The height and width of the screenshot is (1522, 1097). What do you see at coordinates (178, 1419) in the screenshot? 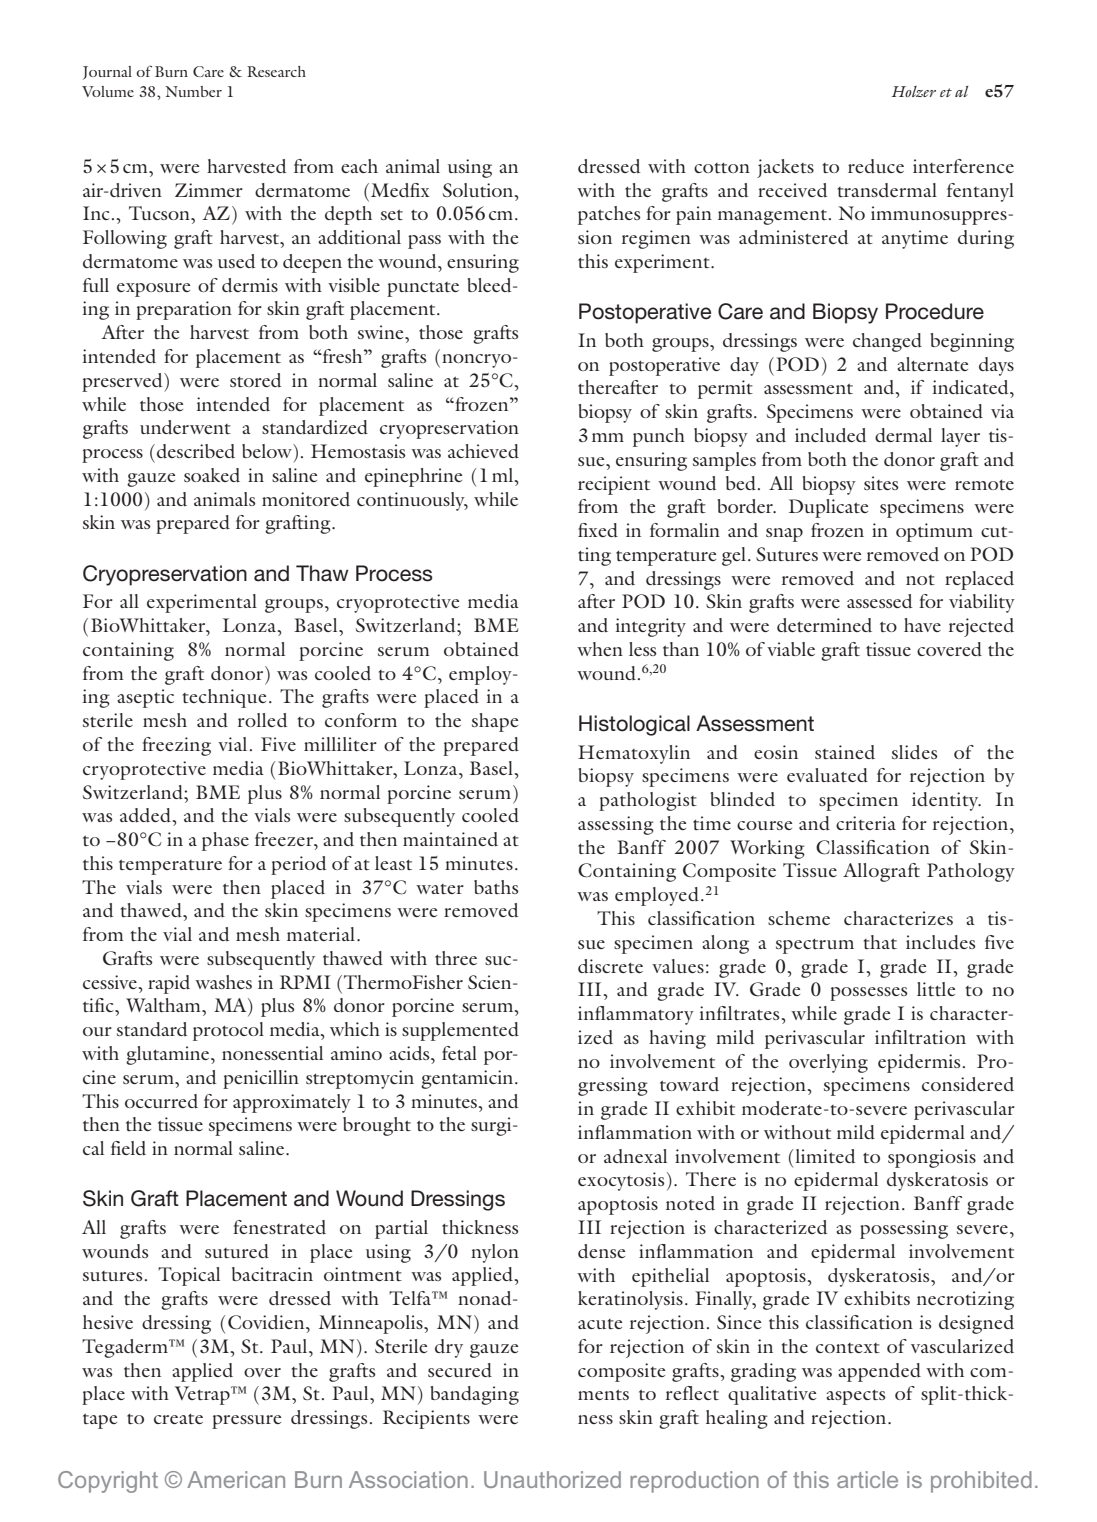
I see `create` at bounding box center [178, 1419].
